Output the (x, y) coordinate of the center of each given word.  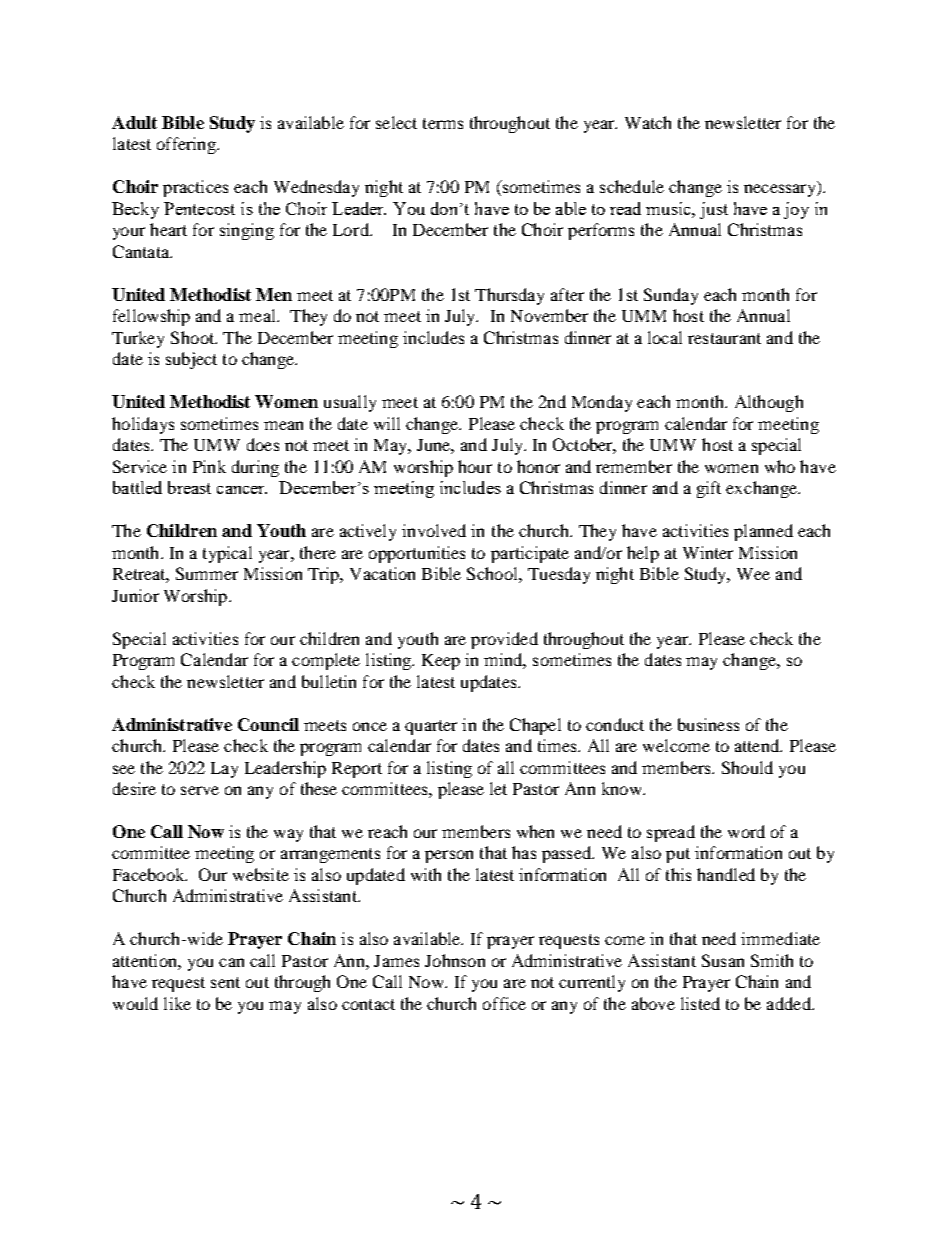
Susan (723, 960)
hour (475, 466)
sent (225, 982)
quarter (431, 727)
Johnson (455, 960)
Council (268, 724)
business (708, 724)
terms (443, 123)
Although (769, 403)
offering (187, 145)
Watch (648, 122)
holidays (143, 425)
